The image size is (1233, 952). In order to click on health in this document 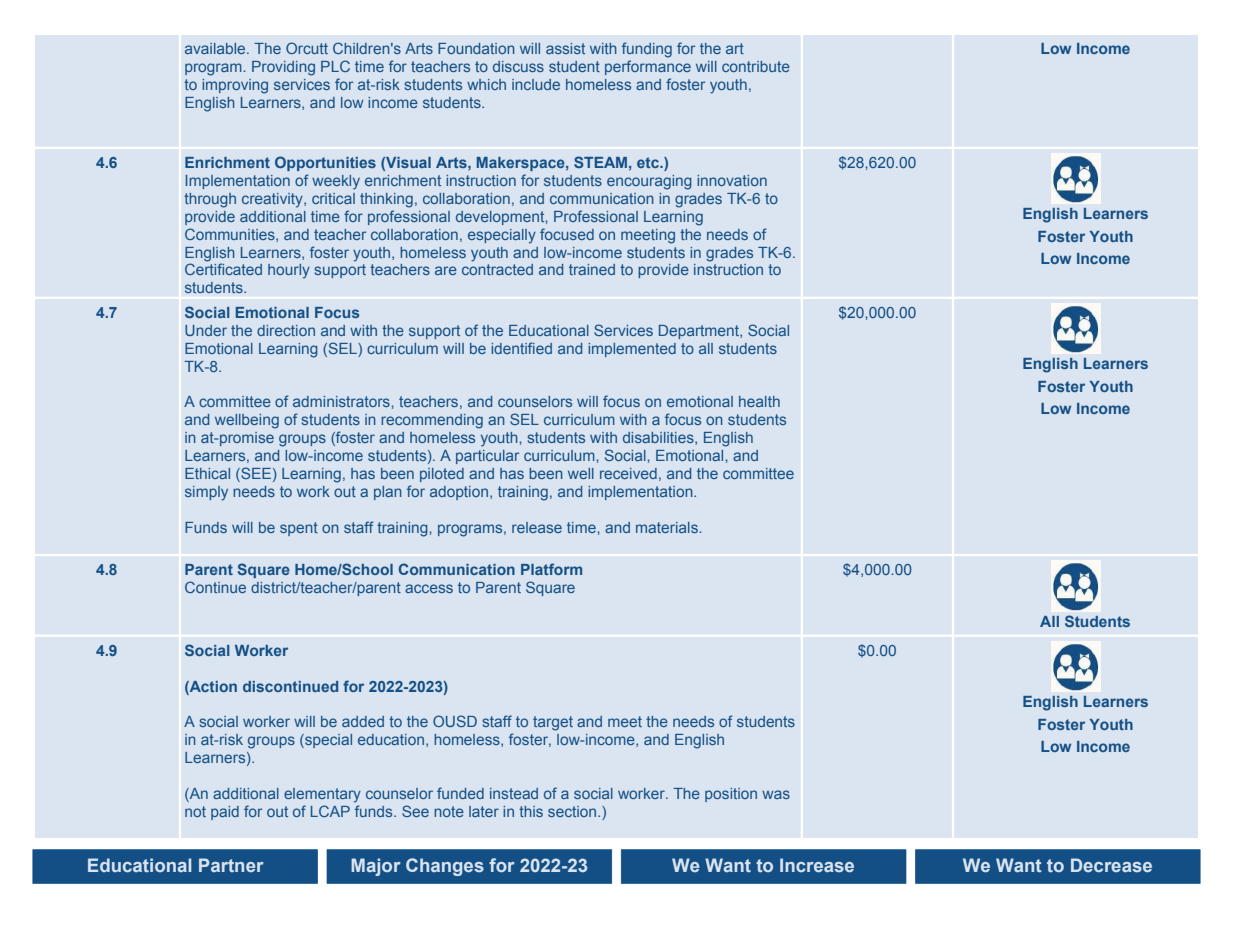, I will do `click(759, 401)`.
